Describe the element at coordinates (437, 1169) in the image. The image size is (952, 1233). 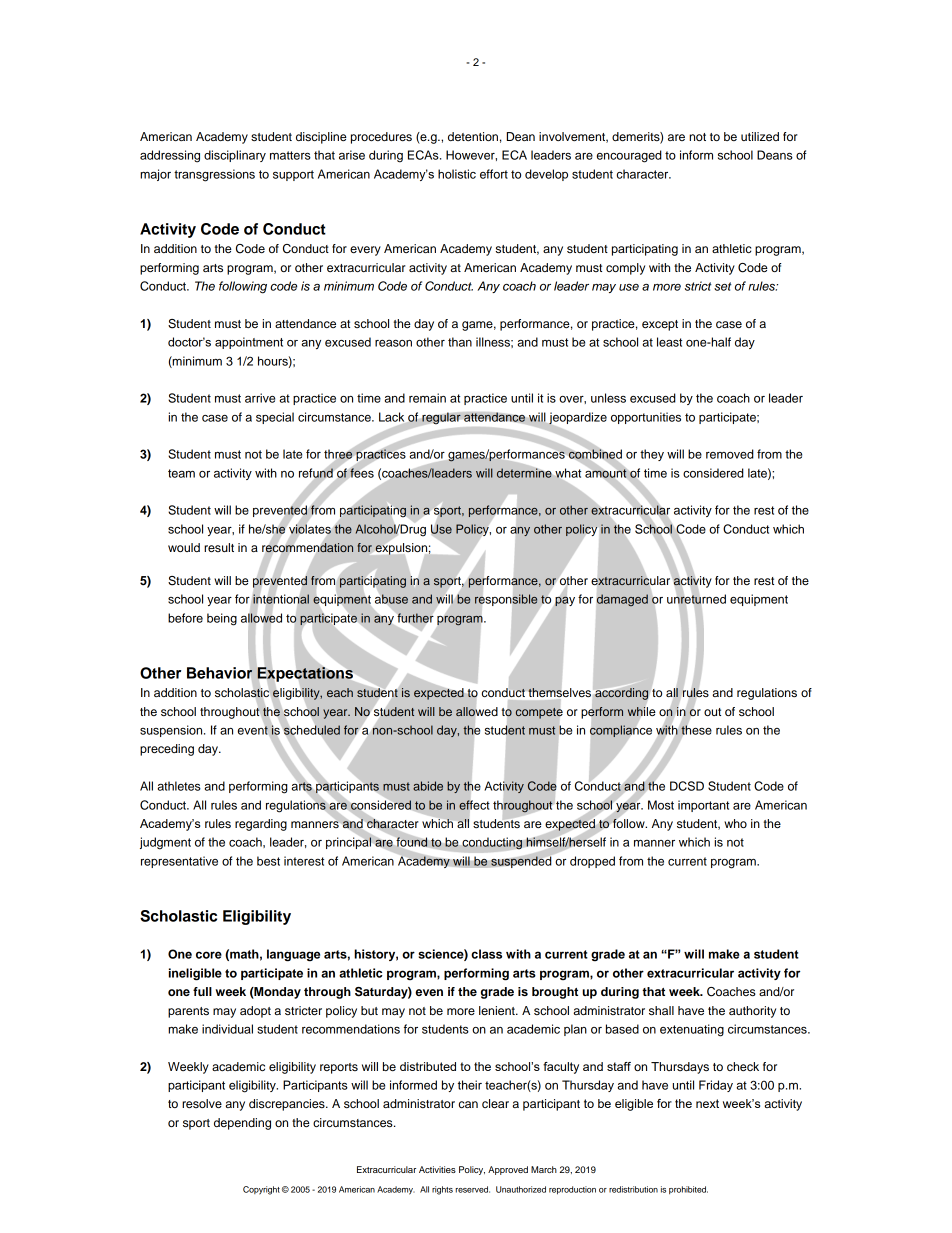
I see `Activities` at that location.
